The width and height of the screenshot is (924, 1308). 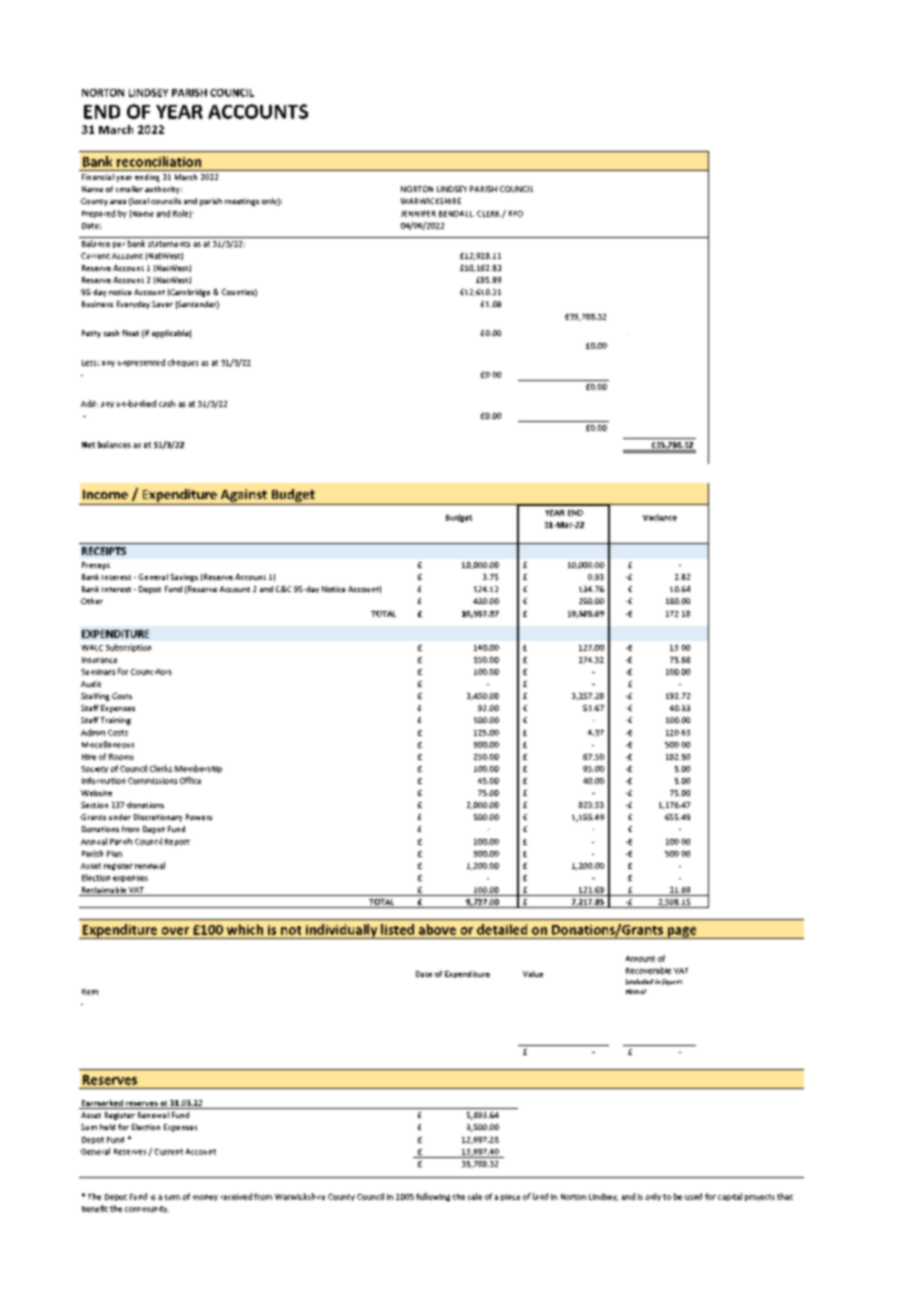 What do you see at coordinates (418, 214) in the screenshot?
I see `JENNIFER` at bounding box center [418, 214].
